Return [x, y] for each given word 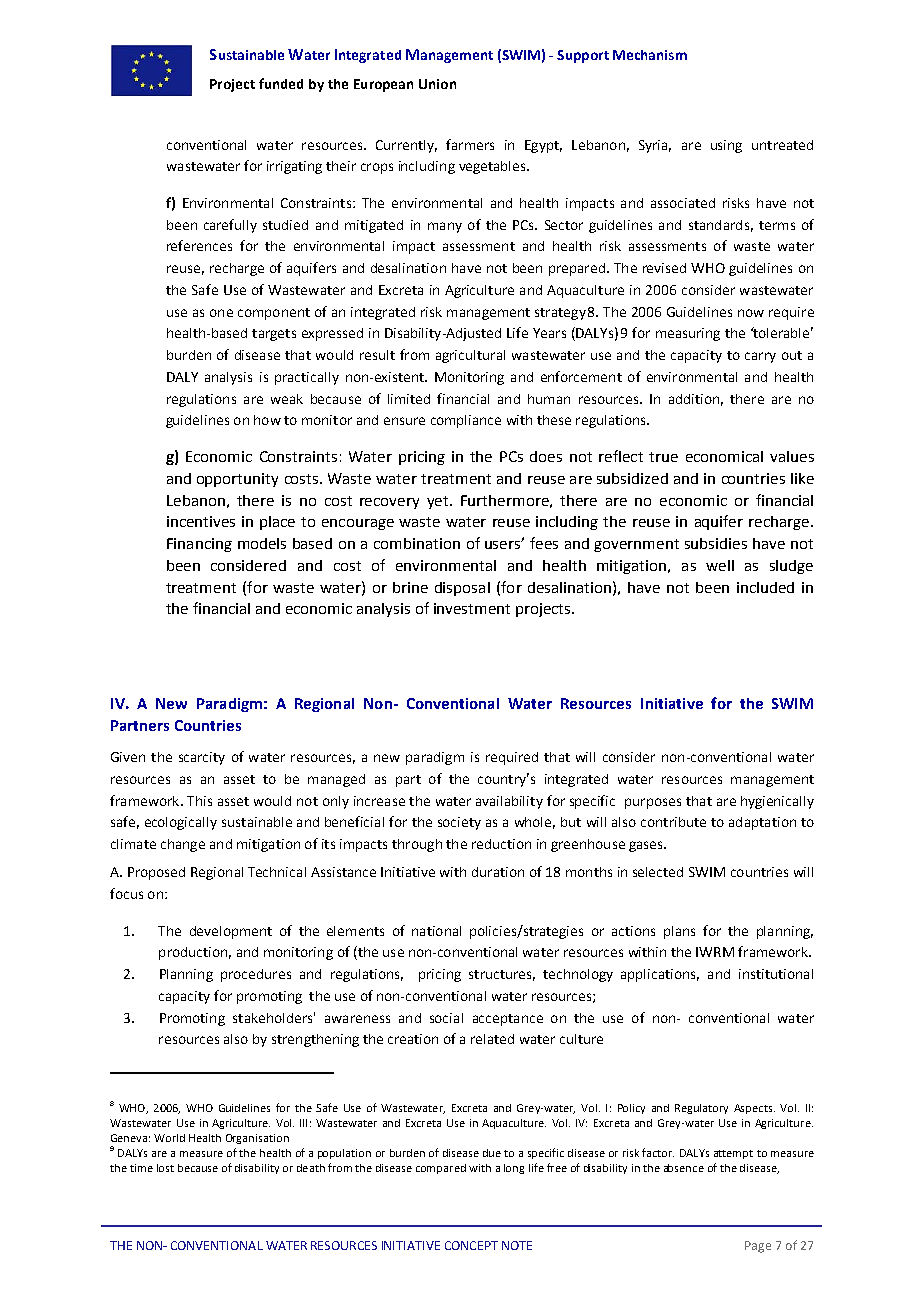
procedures [256, 975]
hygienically [777, 802]
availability [509, 802]
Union [437, 84]
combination [417, 543]
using [726, 146]
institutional [776, 974]
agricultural [470, 356]
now [751, 313]
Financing [199, 545]
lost [165, 1168]
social [446, 1018]
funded [281, 83]
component [274, 314]
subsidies [716, 543]
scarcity [202, 758]
